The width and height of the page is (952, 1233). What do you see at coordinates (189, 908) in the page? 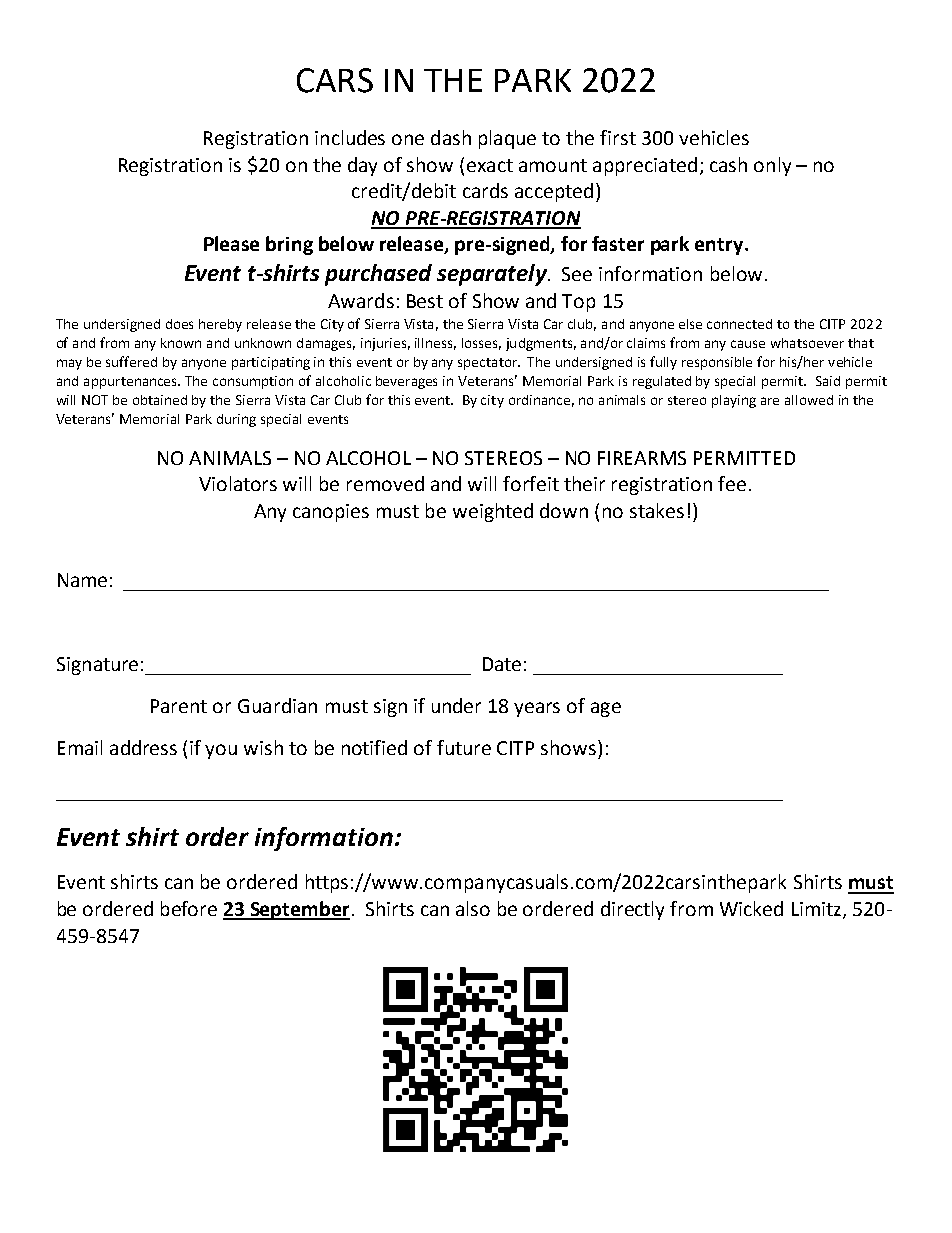
I see `before` at bounding box center [189, 908].
